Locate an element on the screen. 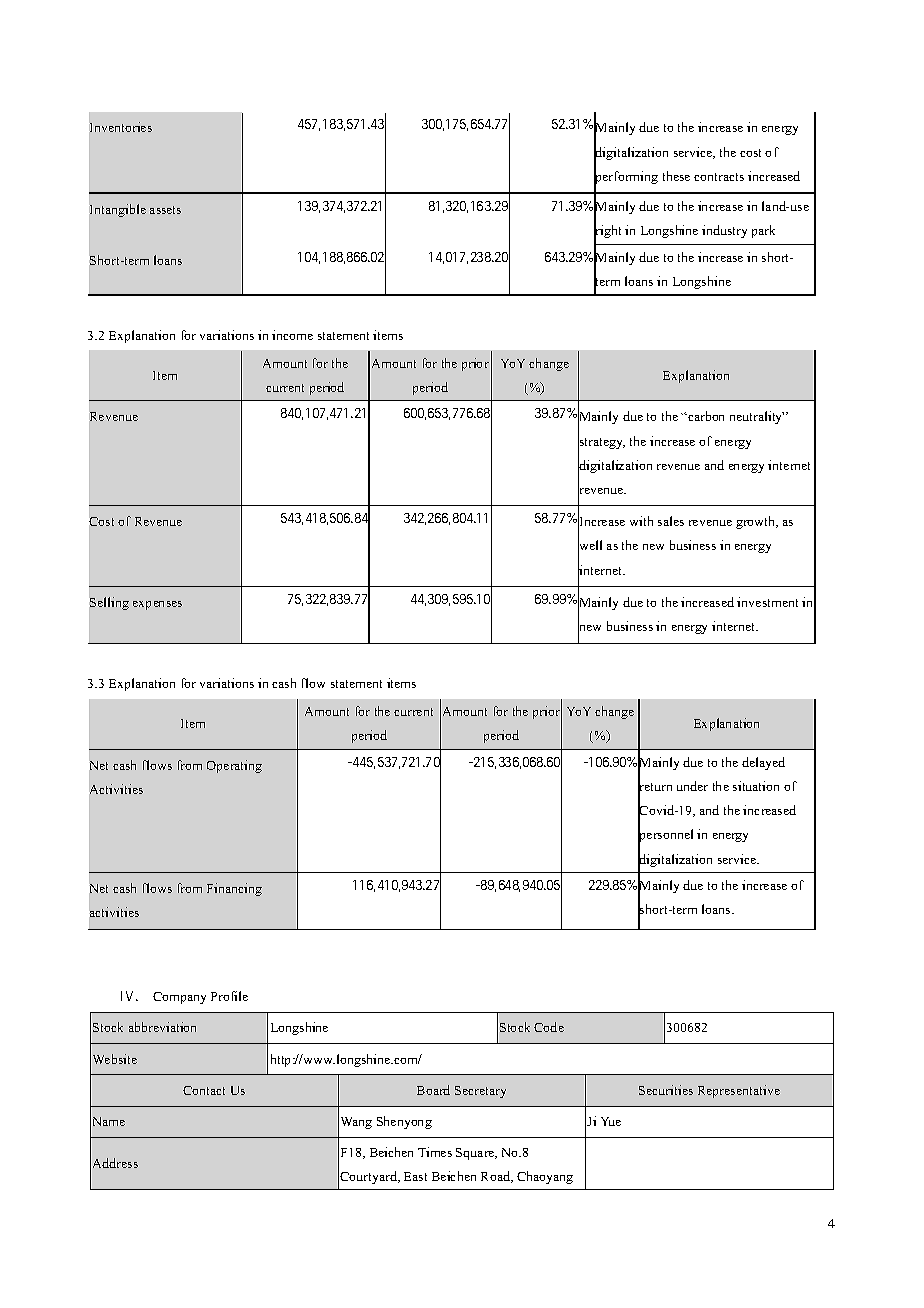 The image size is (924, 1308). these is located at coordinates (676, 176).
